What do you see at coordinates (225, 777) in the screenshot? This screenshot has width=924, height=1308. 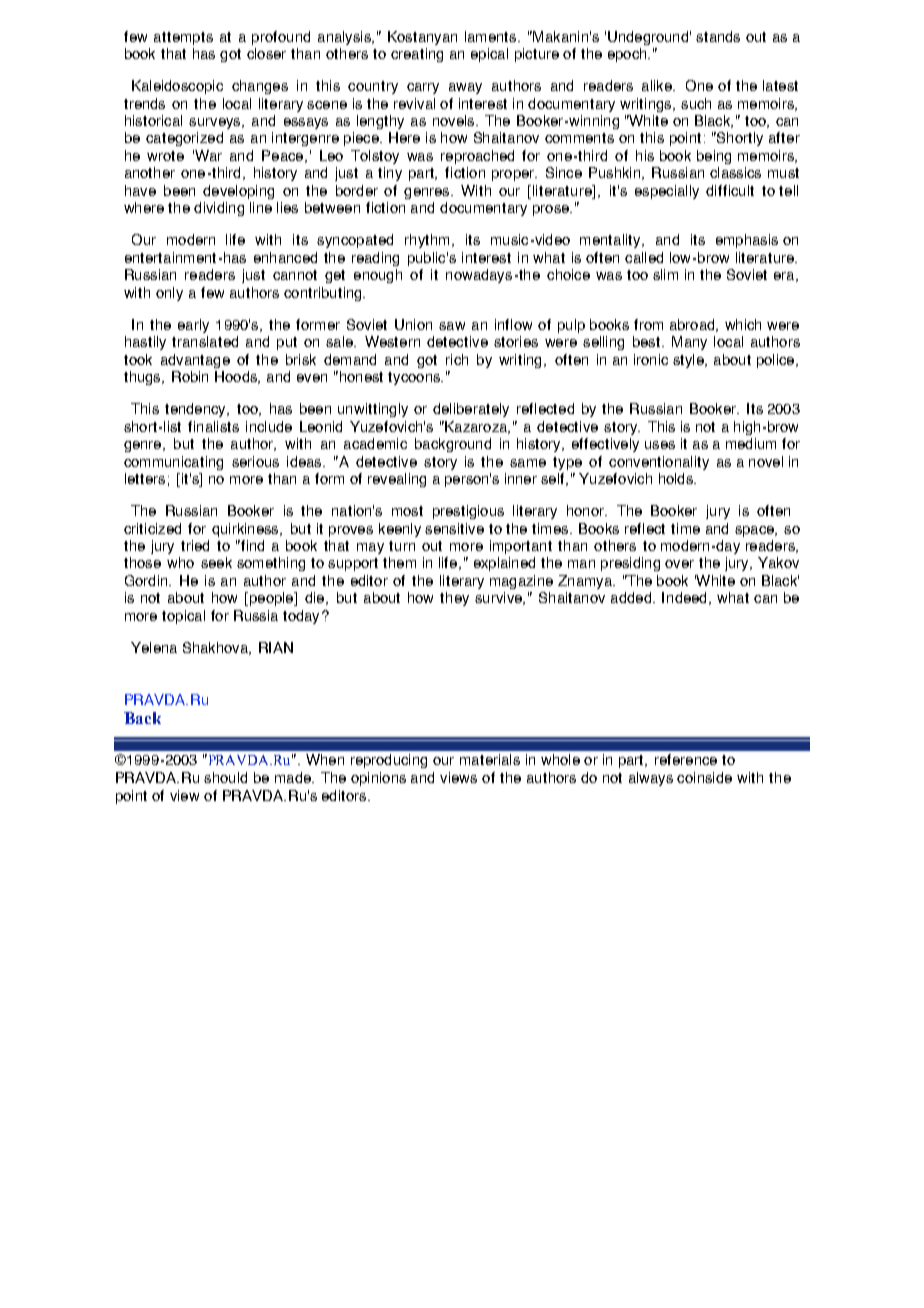 I see `should` at bounding box center [225, 777].
